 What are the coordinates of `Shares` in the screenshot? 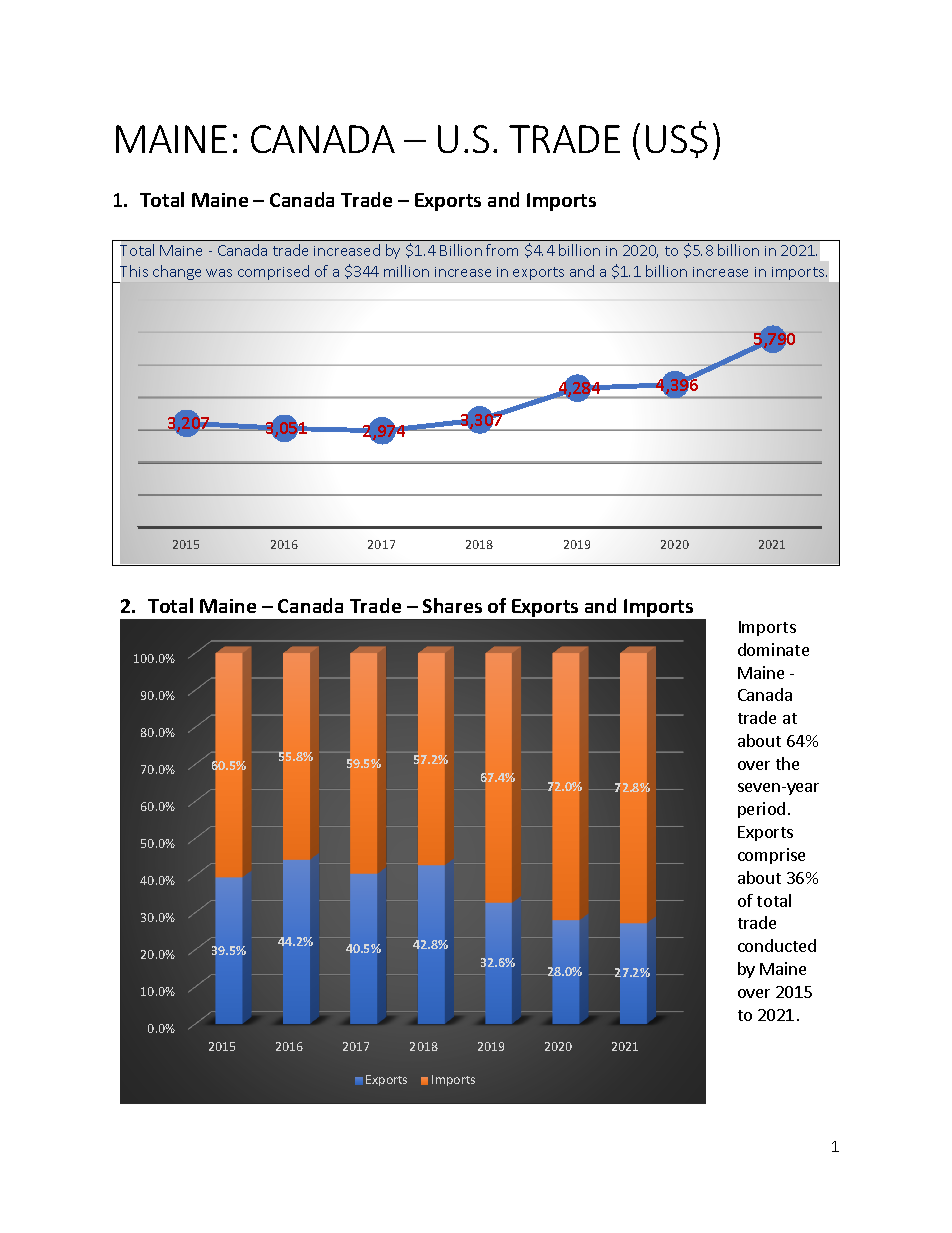 It's located at (452, 605).
